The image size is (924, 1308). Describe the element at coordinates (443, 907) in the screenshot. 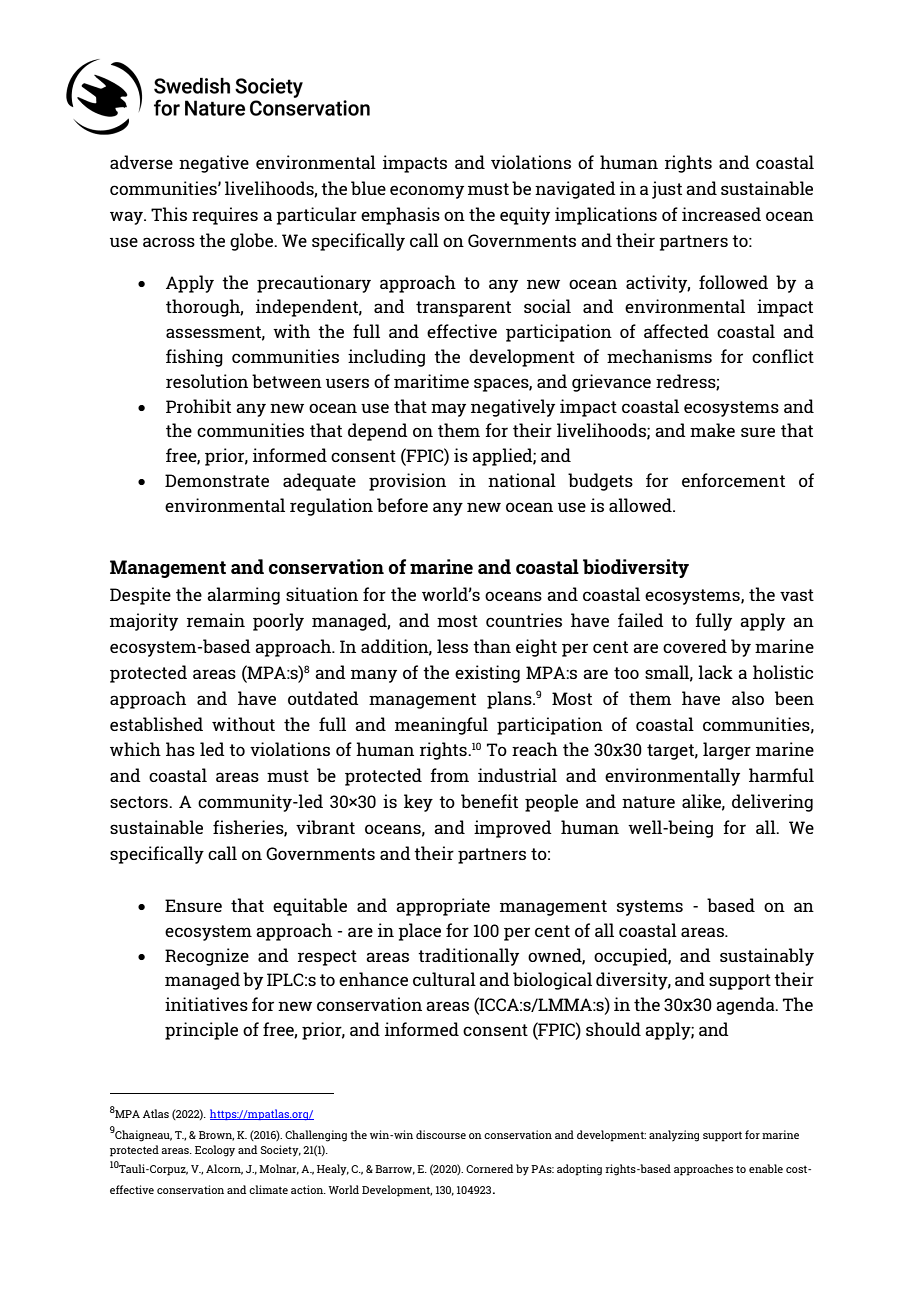

I see `appropriate` at that location.
